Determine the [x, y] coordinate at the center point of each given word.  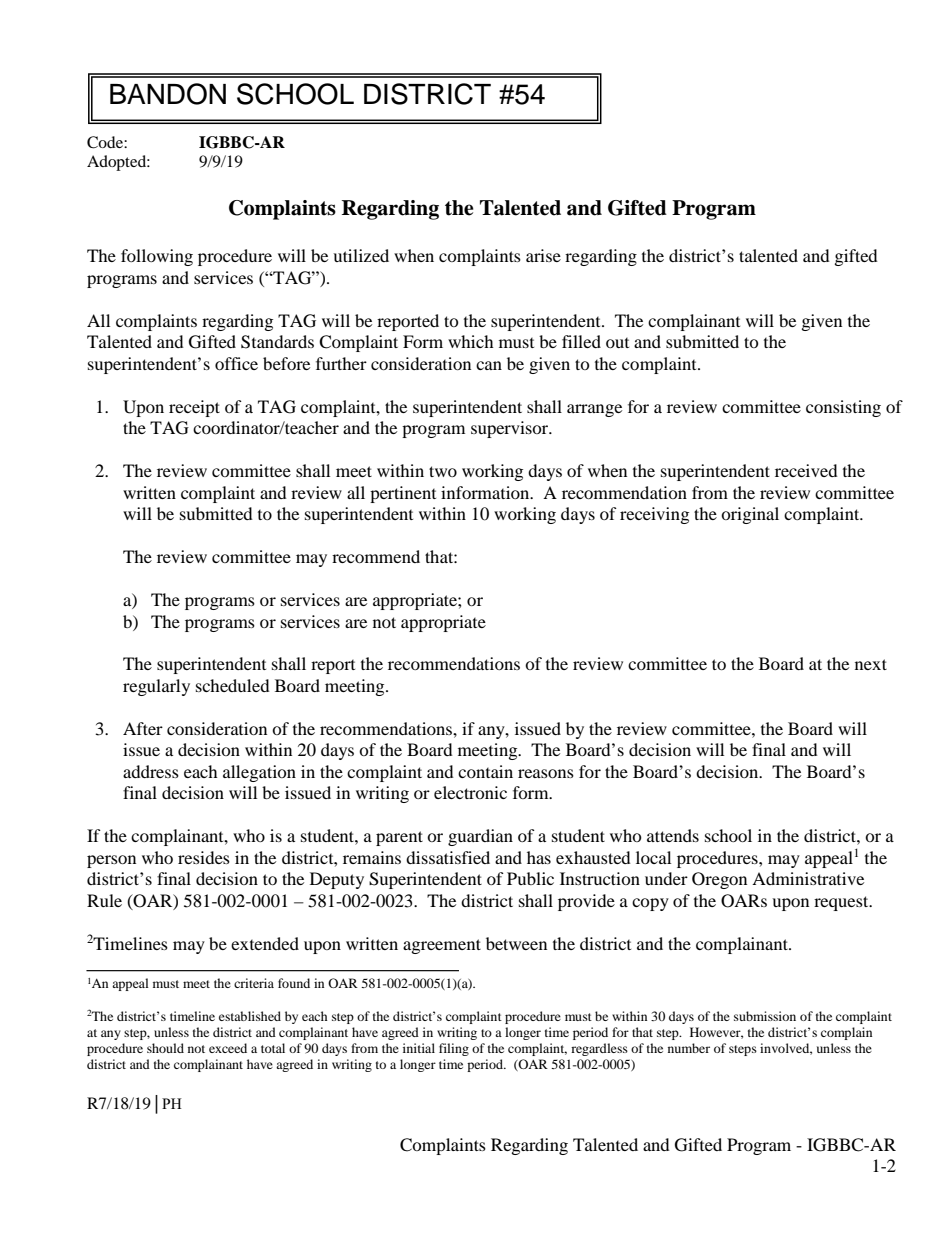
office [236, 363]
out [617, 343]
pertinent [403, 494]
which [471, 341]
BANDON [168, 94]
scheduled [233, 685]
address [151, 771]
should [165, 1048]
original [750, 515]
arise [543, 255]
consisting [843, 408]
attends [673, 835]
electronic [470, 792]
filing [454, 1049]
